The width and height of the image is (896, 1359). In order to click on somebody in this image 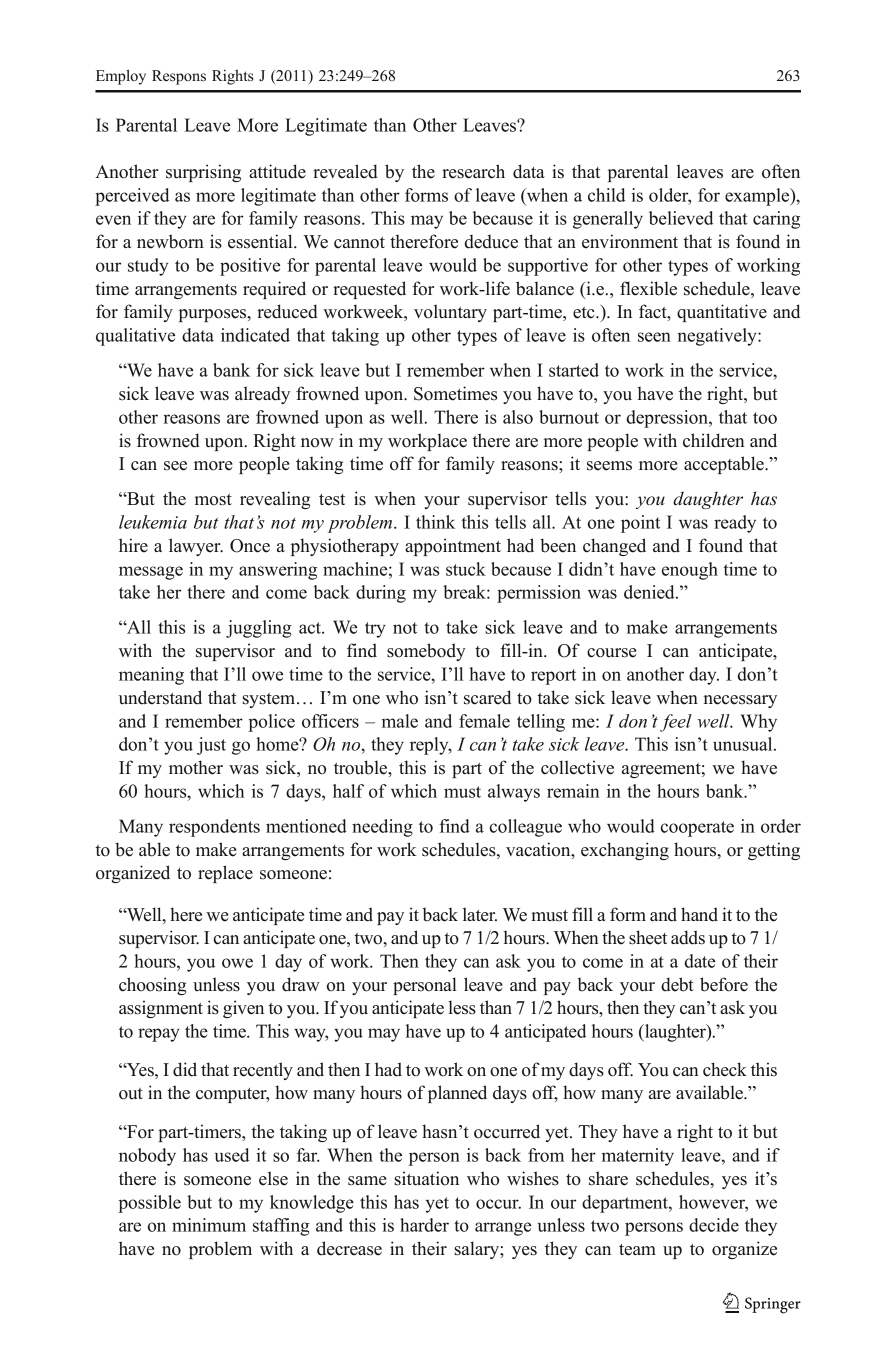, I will do `click(426, 652)`.
